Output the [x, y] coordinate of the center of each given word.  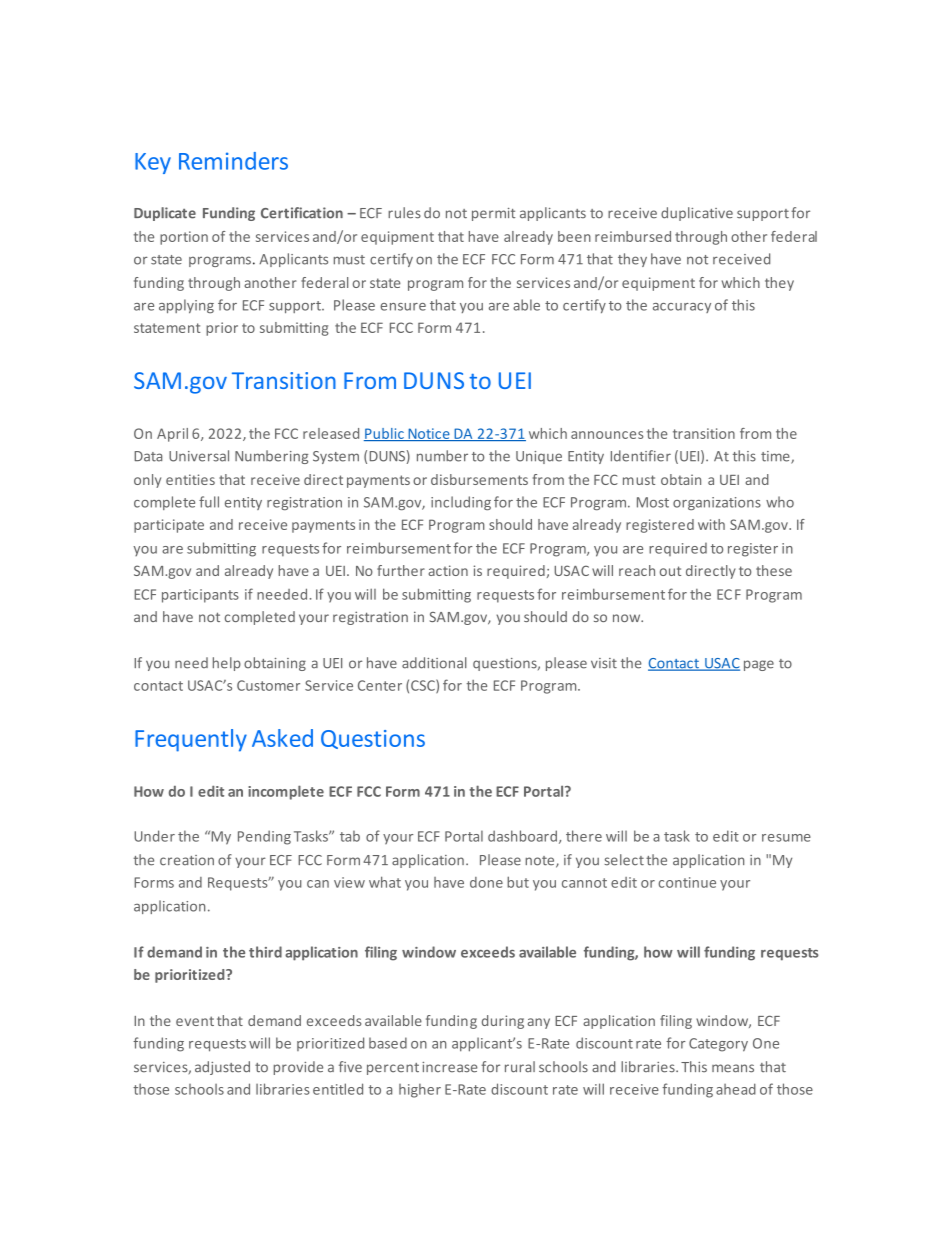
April [172, 435]
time [776, 457]
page [759, 665]
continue [687, 882]
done [486, 882]
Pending [264, 837]
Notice [429, 434]
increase [449, 1067]
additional [434, 663]
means [733, 1068]
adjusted [222, 1068]
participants [200, 596]
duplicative [697, 214]
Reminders [233, 161]
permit [493, 214]
